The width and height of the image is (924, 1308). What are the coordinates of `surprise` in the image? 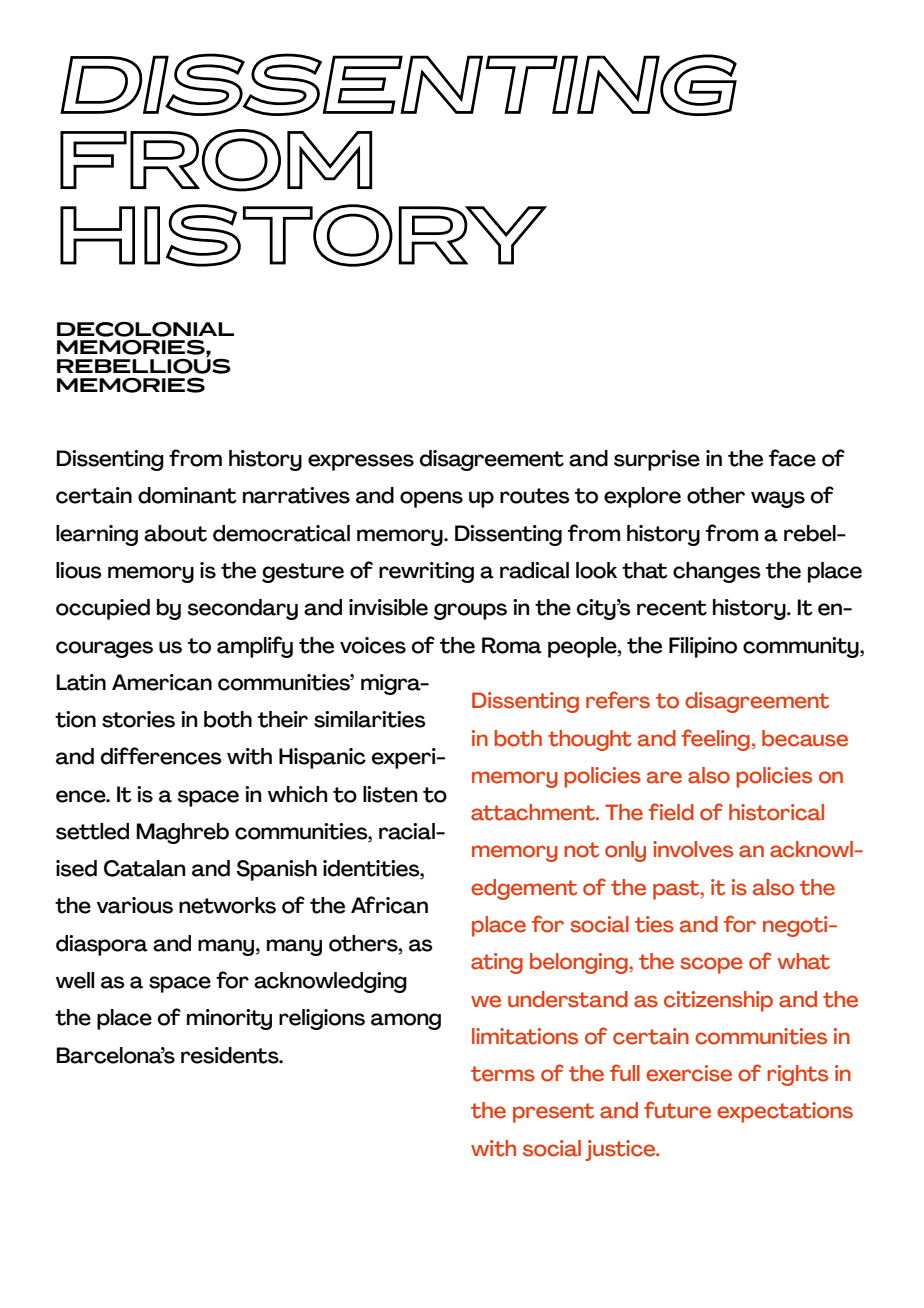 It's located at (657, 460).
